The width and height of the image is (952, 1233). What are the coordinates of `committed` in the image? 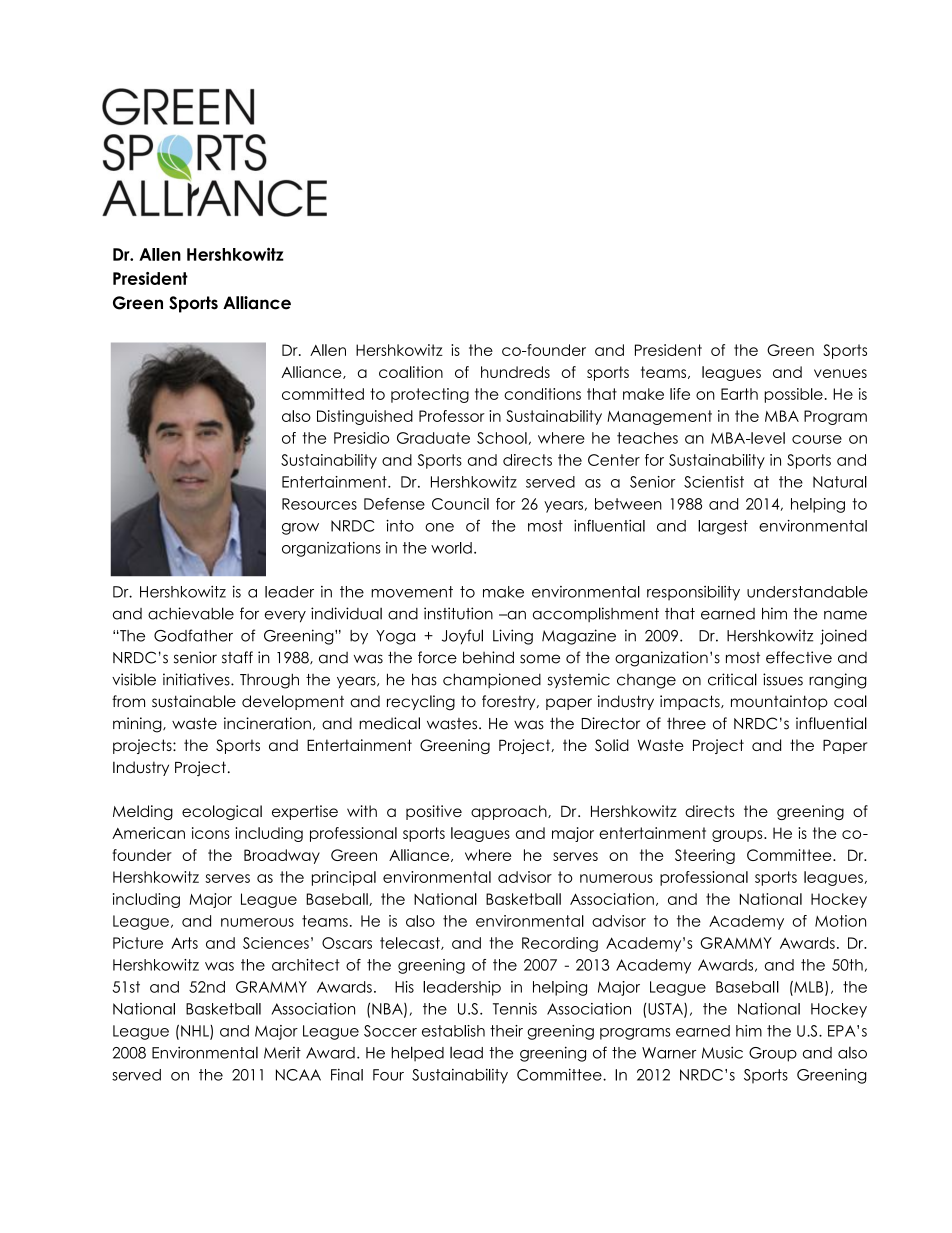 It's located at (323, 394).
